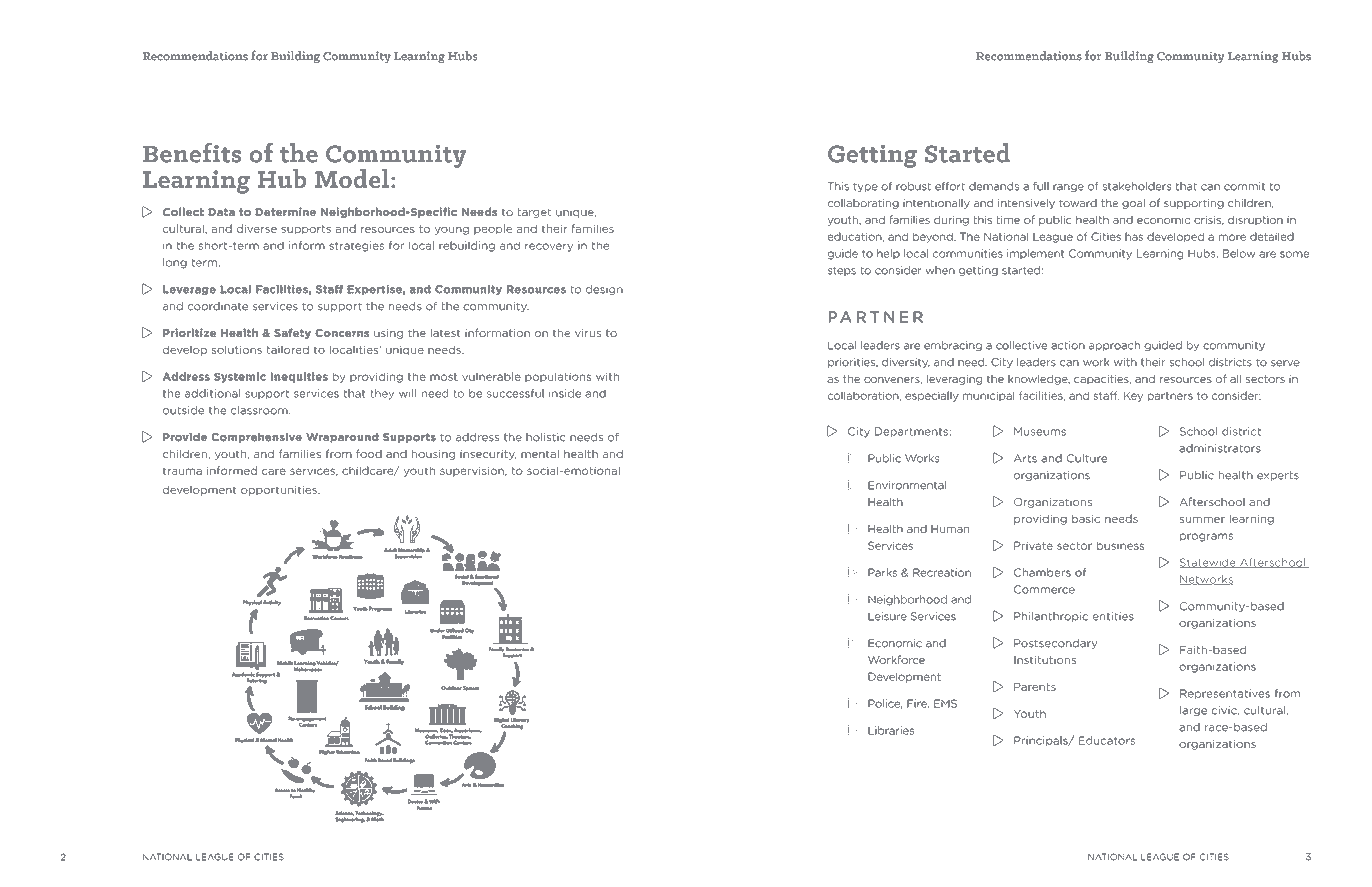 Image resolution: width=1372 pixels, height=887 pixels. What do you see at coordinates (182, 471) in the screenshot?
I see `trauma` at bounding box center [182, 471].
